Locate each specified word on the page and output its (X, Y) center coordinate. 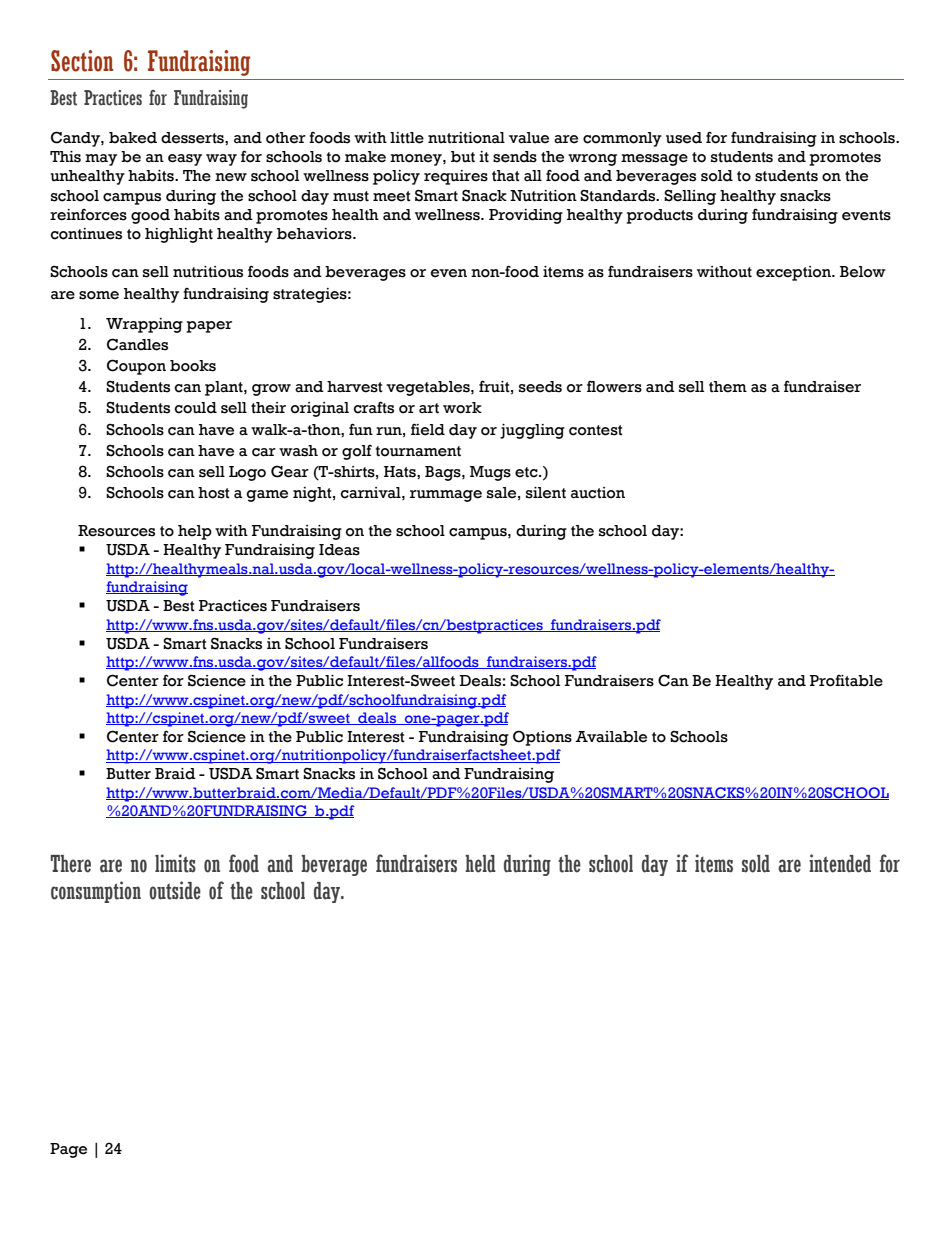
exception (795, 273)
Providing (526, 216)
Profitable (846, 681)
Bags (444, 473)
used (684, 138)
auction (598, 493)
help (195, 532)
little (407, 138)
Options (542, 738)
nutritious (208, 272)
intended (840, 863)
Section (82, 61)
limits (175, 863)
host (214, 493)
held (480, 864)
